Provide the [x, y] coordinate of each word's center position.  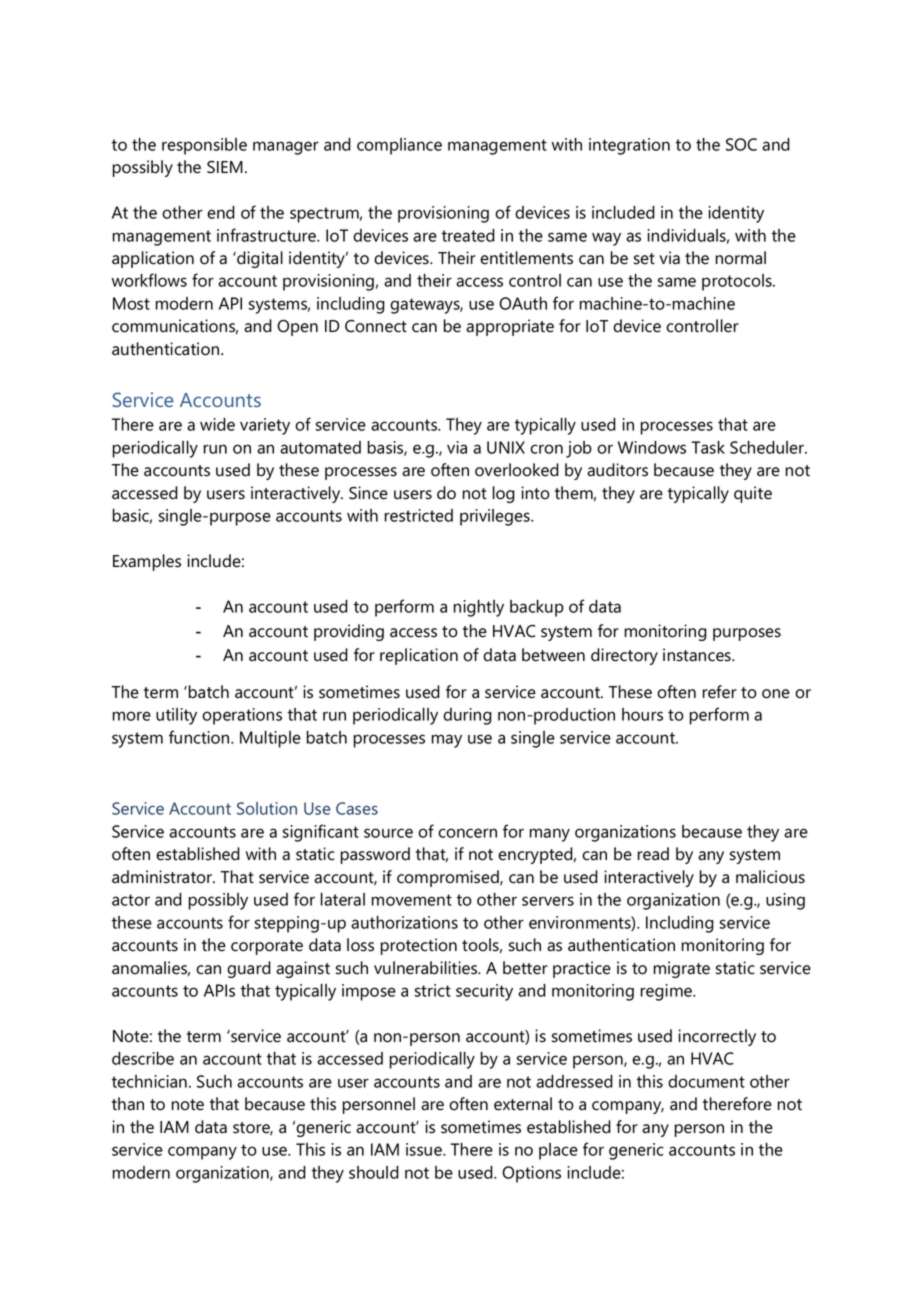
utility [176, 716]
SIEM [225, 167]
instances [698, 655]
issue [425, 1149]
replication [419, 656]
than [128, 1104]
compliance [399, 146]
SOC [741, 144]
